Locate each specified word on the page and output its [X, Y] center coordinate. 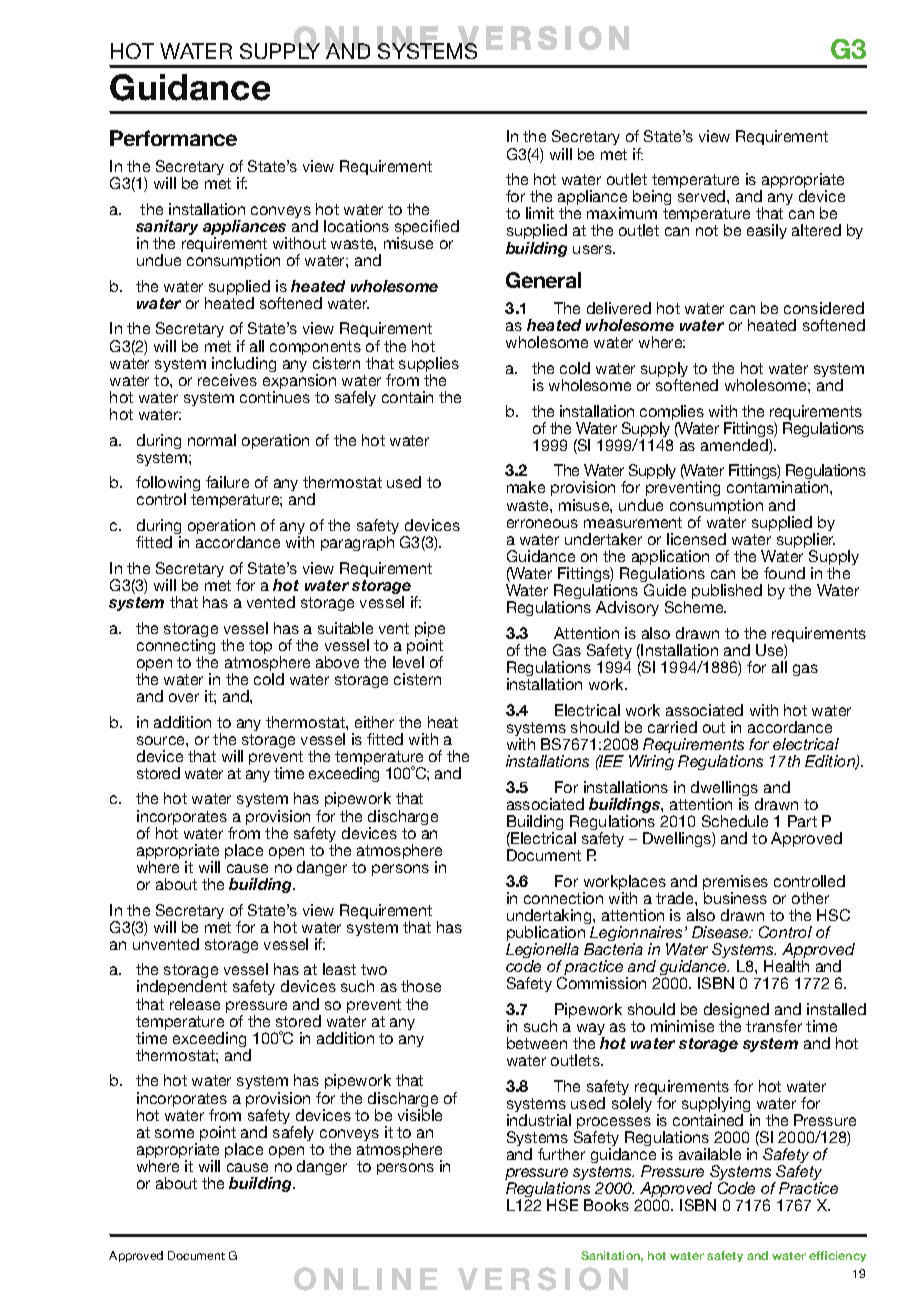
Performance [173, 138]
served [703, 196]
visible [420, 1115]
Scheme [695, 607]
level [408, 662]
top [260, 647]
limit [540, 213]
